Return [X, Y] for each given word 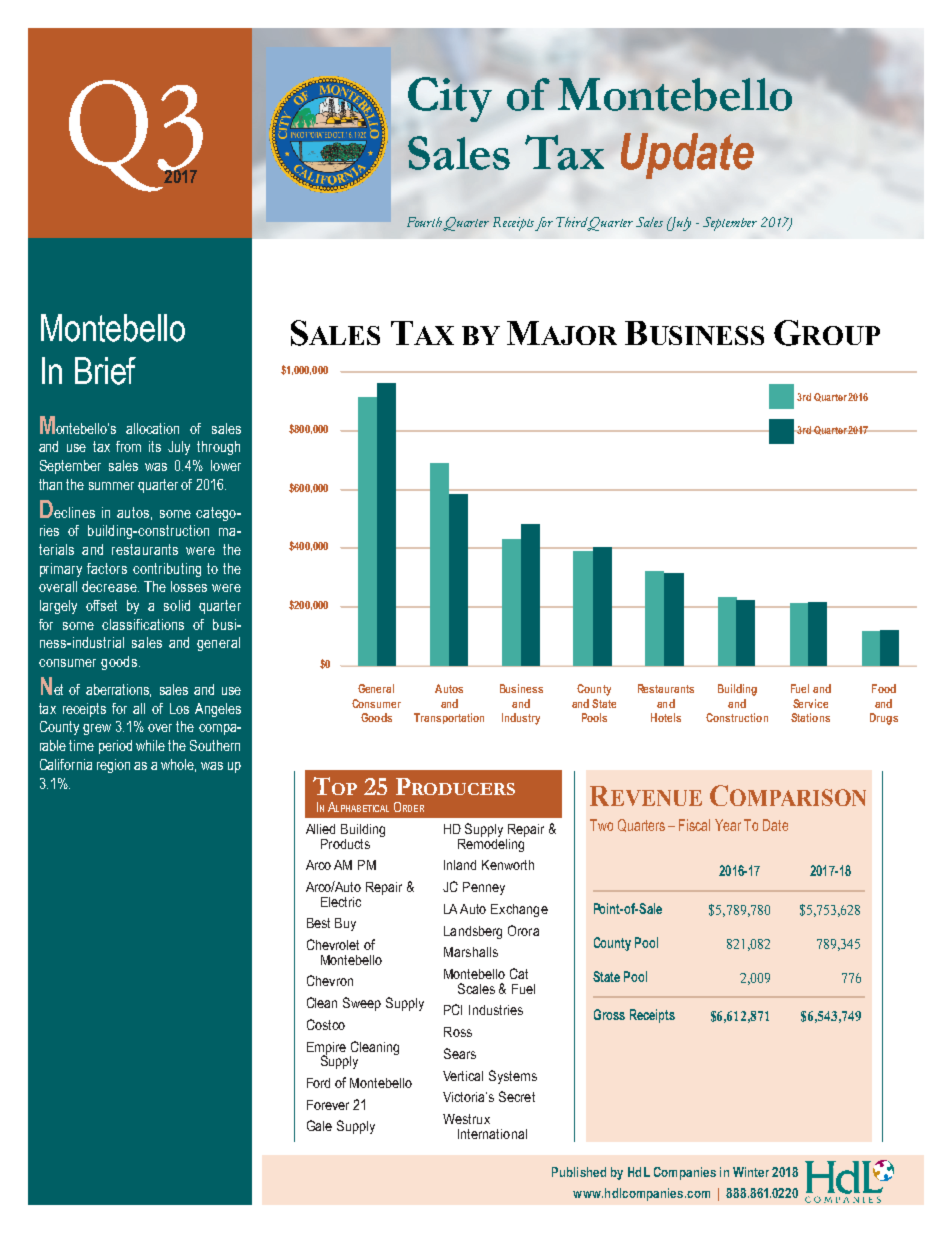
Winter [751, 1172]
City [450, 99]
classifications [143, 624]
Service [810, 703]
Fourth [425, 223]
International [492, 1134]
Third [572, 223]
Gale [319, 1125]
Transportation [449, 718]
